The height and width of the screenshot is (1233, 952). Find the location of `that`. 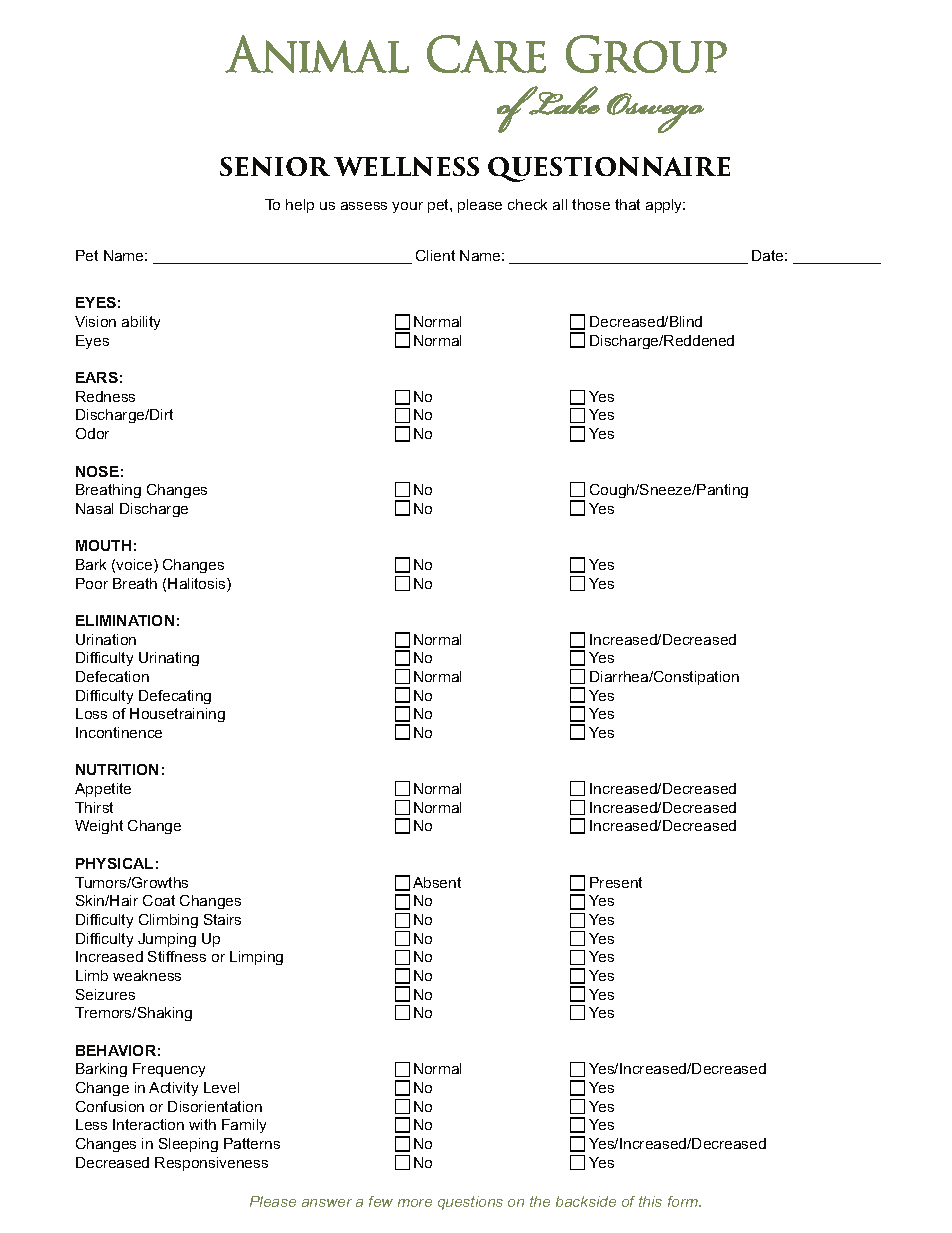

that is located at coordinates (627, 204).
